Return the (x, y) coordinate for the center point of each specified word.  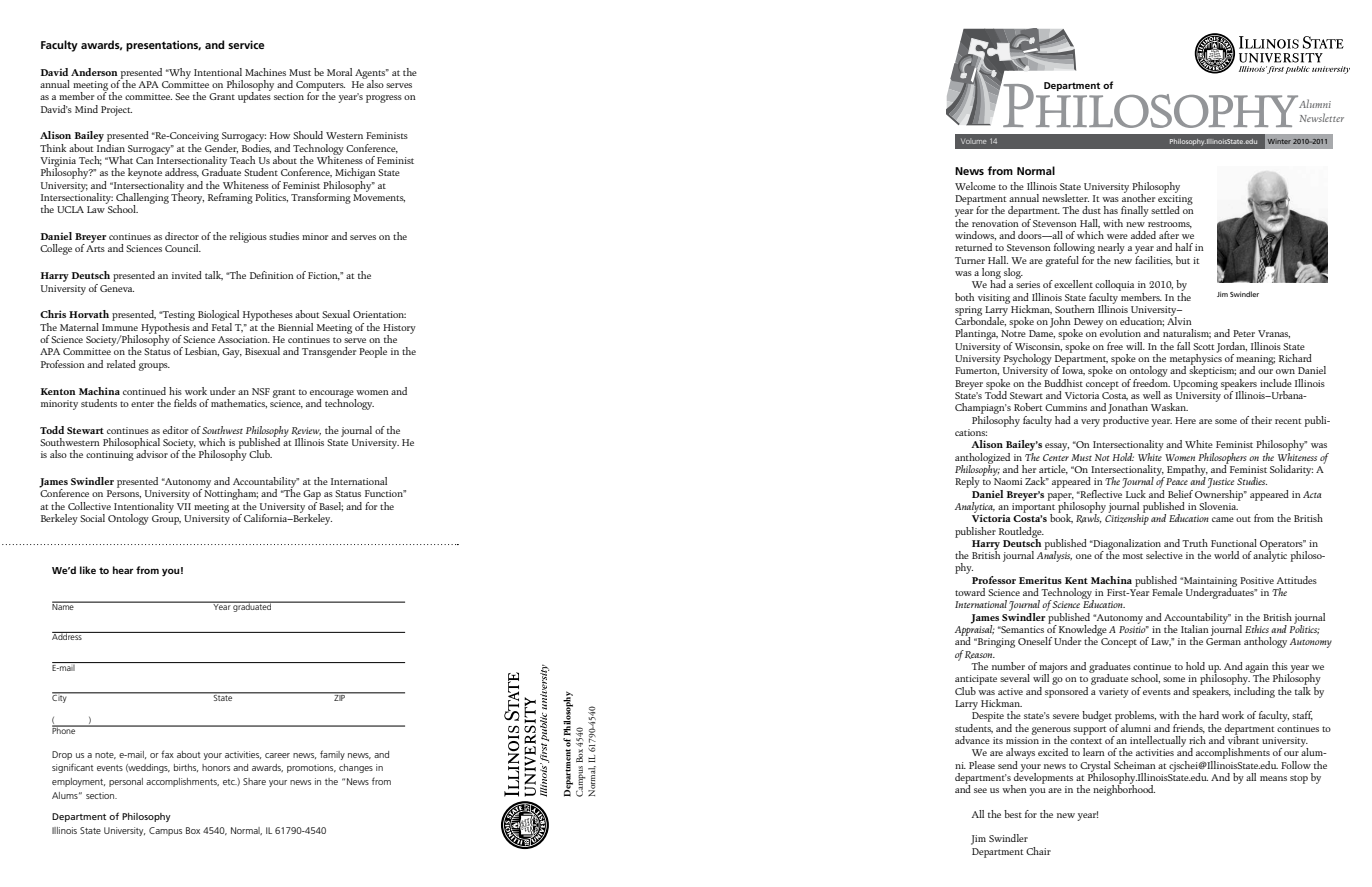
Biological (218, 317)
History (399, 330)
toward (970, 592)
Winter (1279, 141)
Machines (265, 72)
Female (1167, 592)
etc (230, 782)
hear (123, 570)
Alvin (1179, 320)
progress (384, 99)
